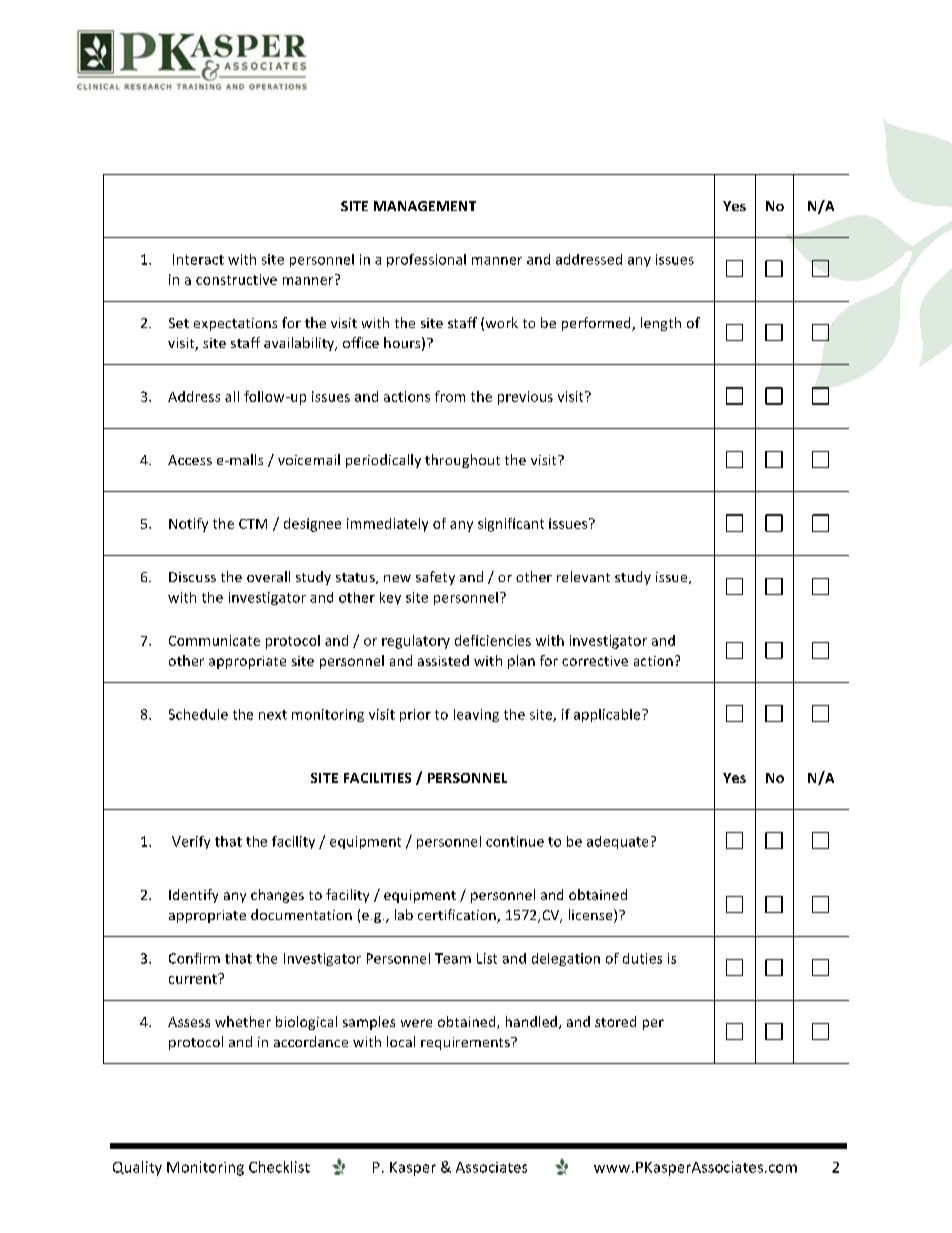 The image size is (952, 1233). I want to click on corrective, so click(595, 661).
